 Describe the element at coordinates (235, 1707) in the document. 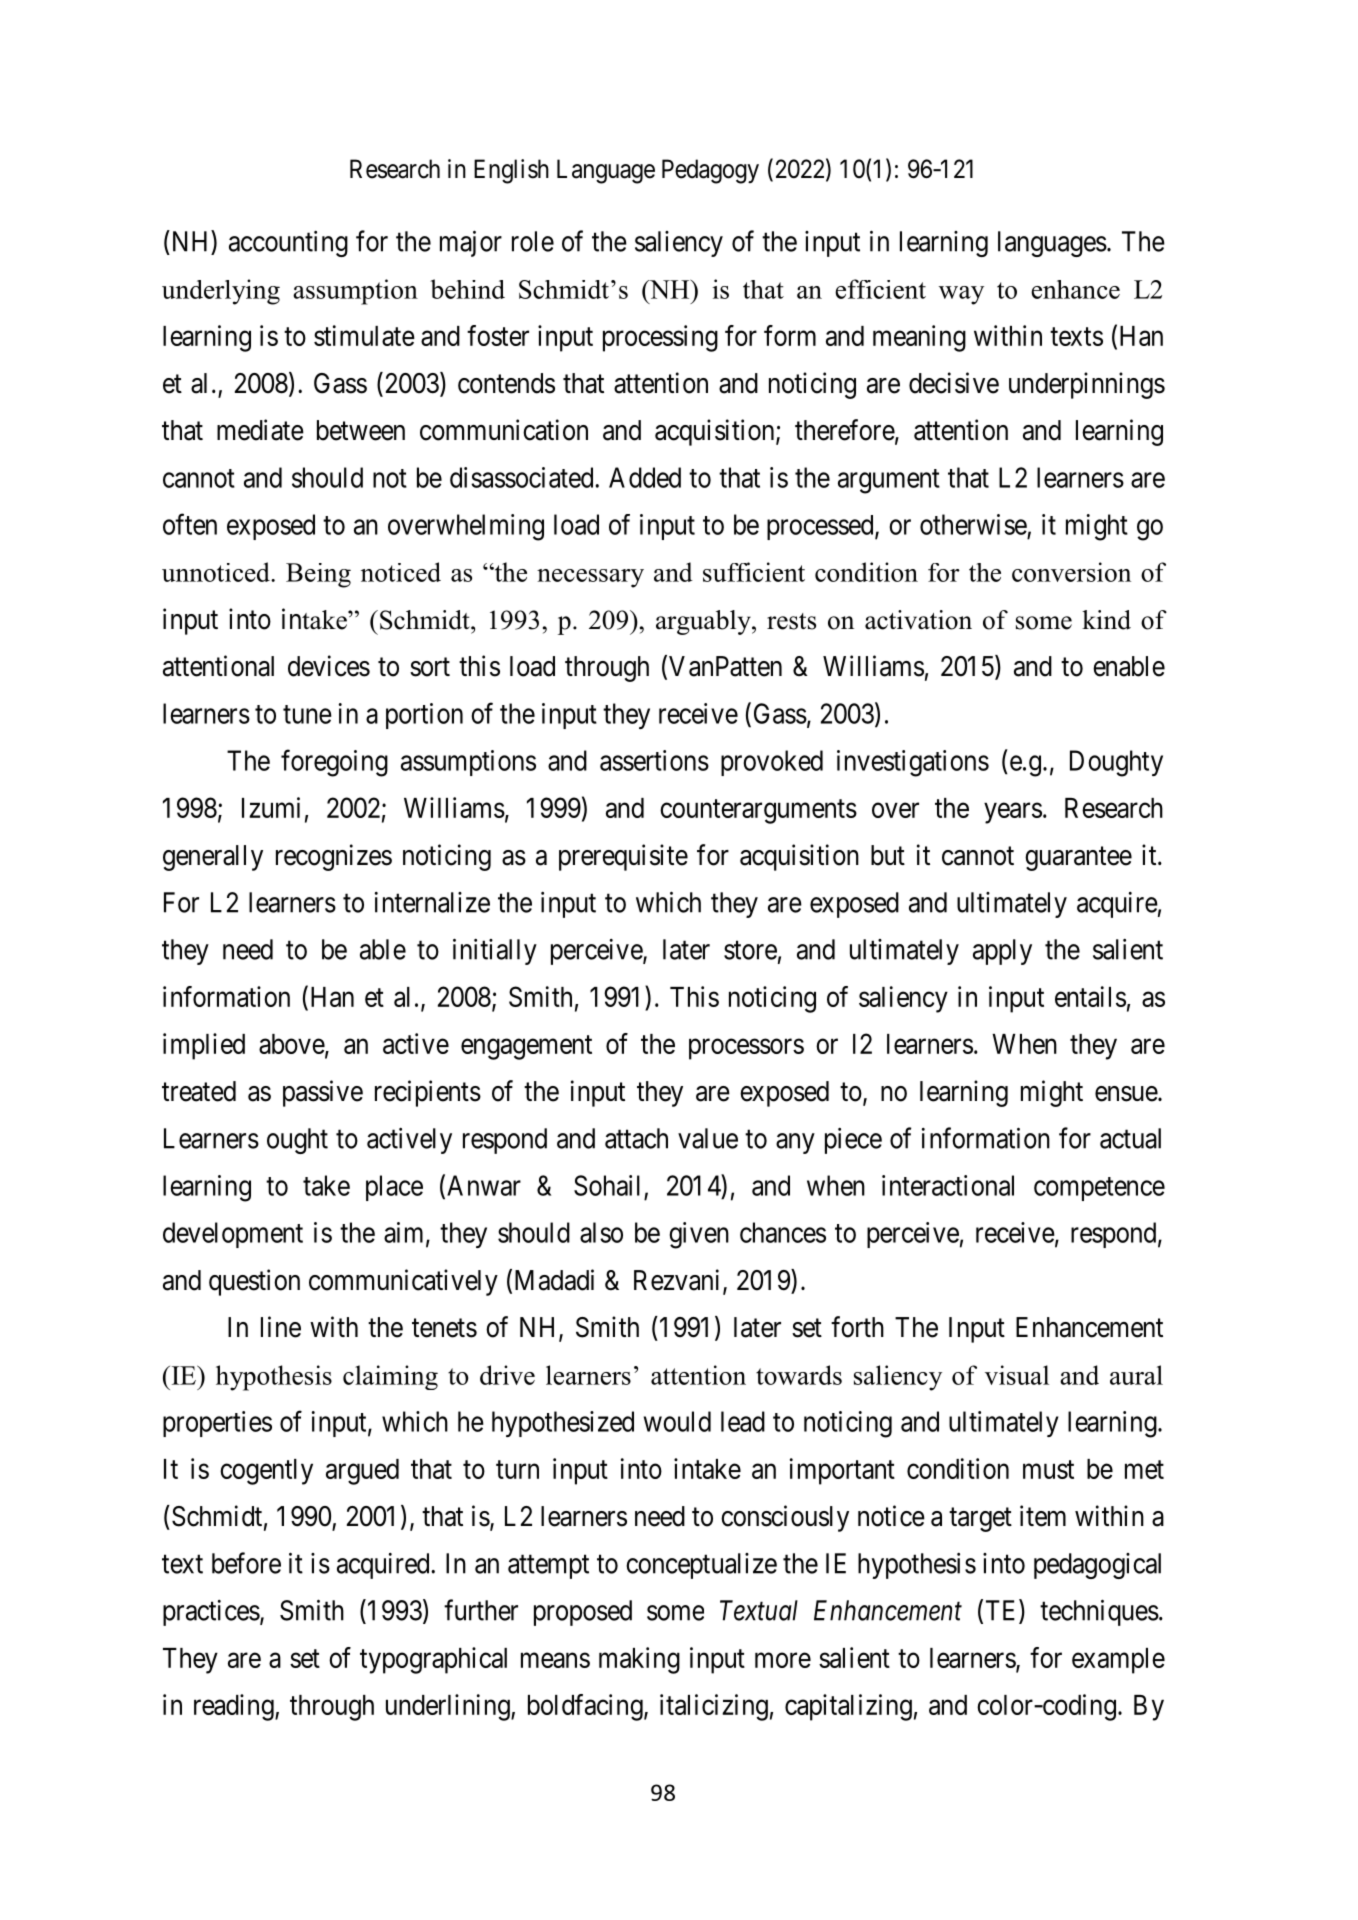

I see `reading` at that location.
